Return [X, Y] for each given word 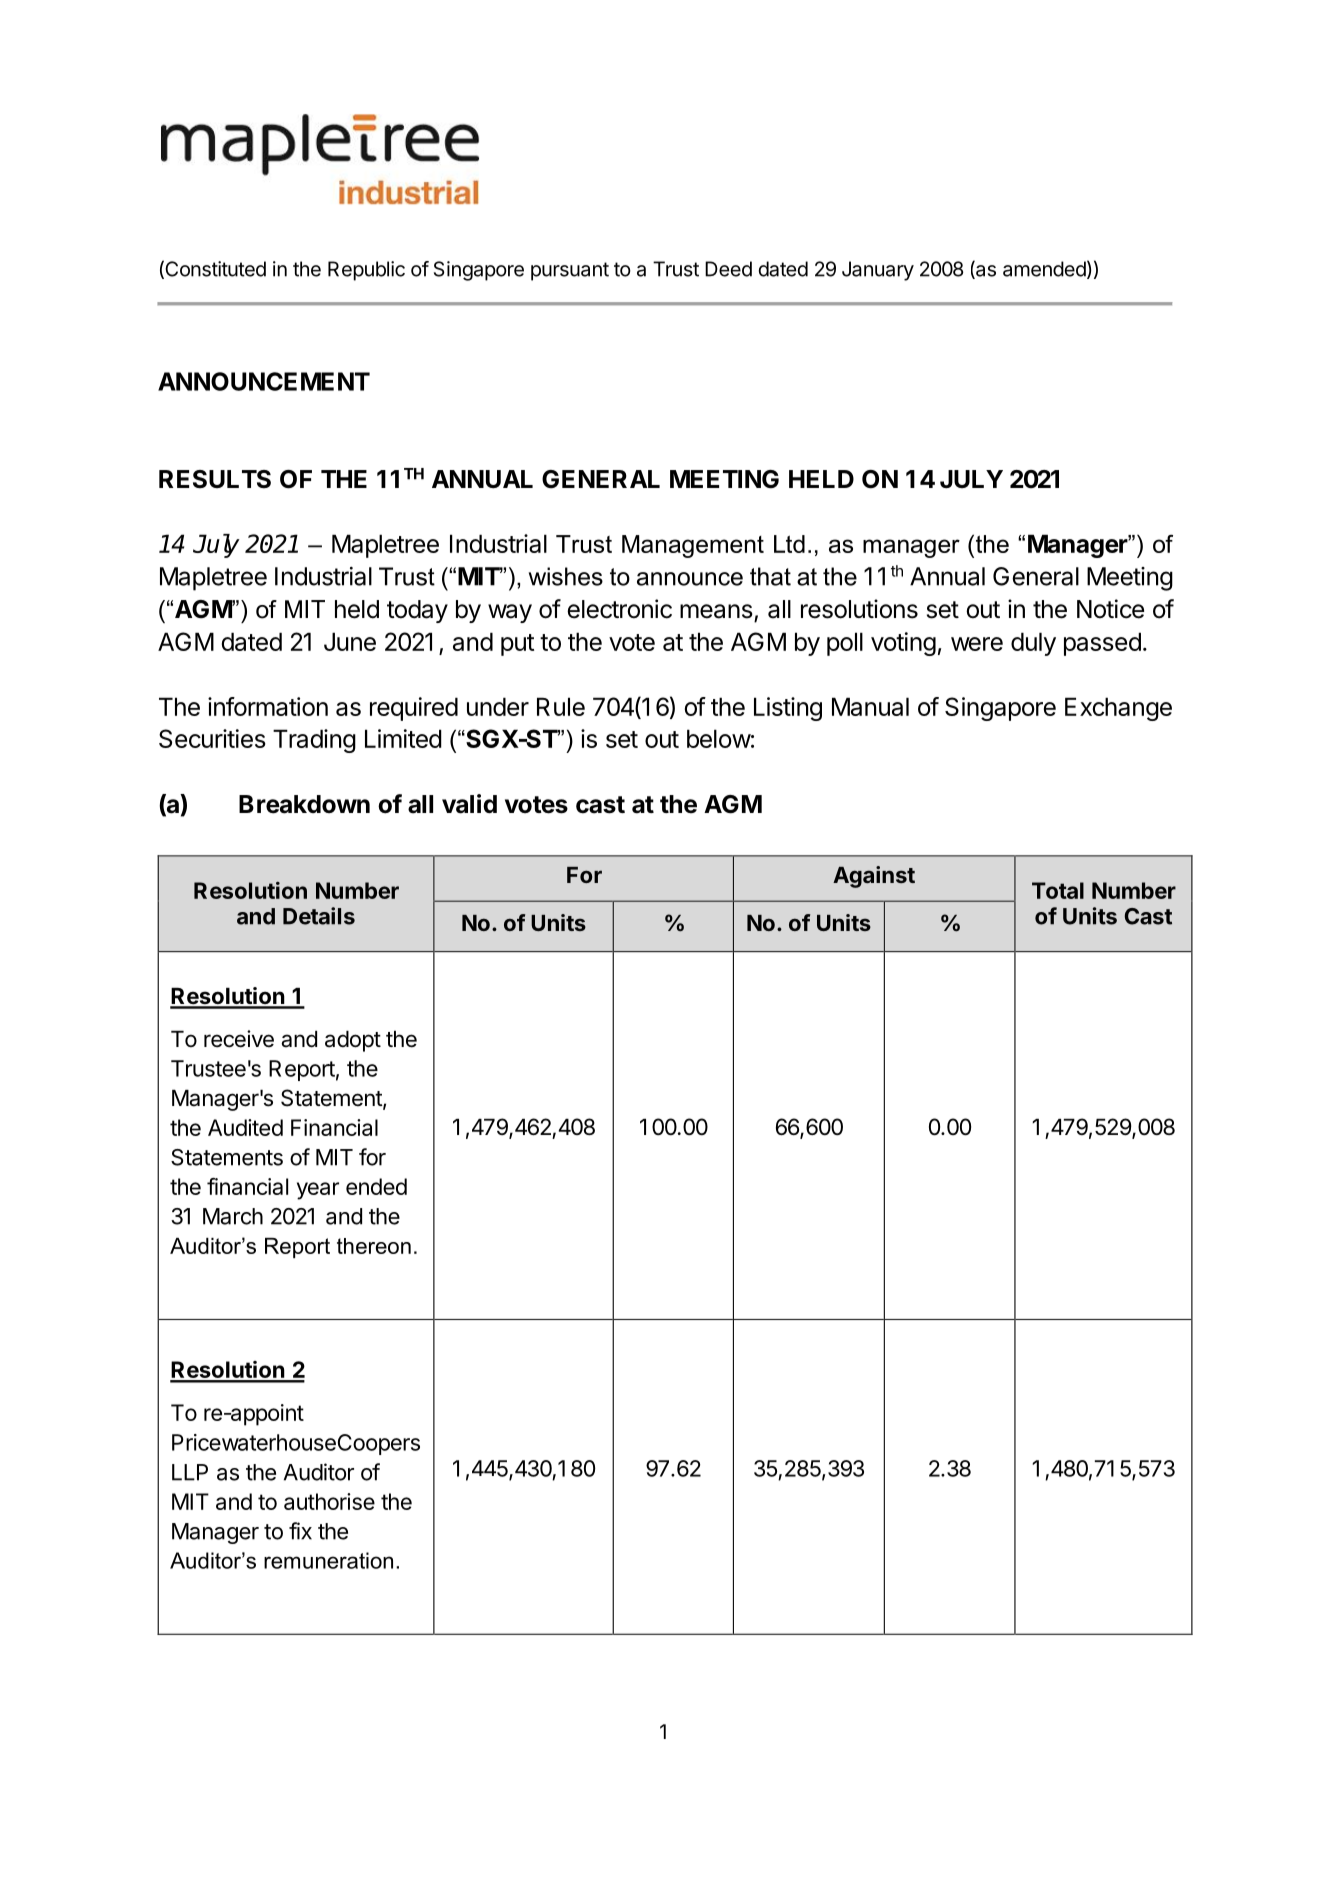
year [318, 1191]
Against [874, 877]
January [878, 271]
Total [1058, 890]
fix [300, 1531]
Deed [728, 269]
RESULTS [215, 479]
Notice [1110, 609]
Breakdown [304, 804]
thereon [374, 1246]
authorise [329, 1501]
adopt [353, 1041]
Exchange [1118, 709]
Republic [366, 271]
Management [693, 546]
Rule [561, 706]
